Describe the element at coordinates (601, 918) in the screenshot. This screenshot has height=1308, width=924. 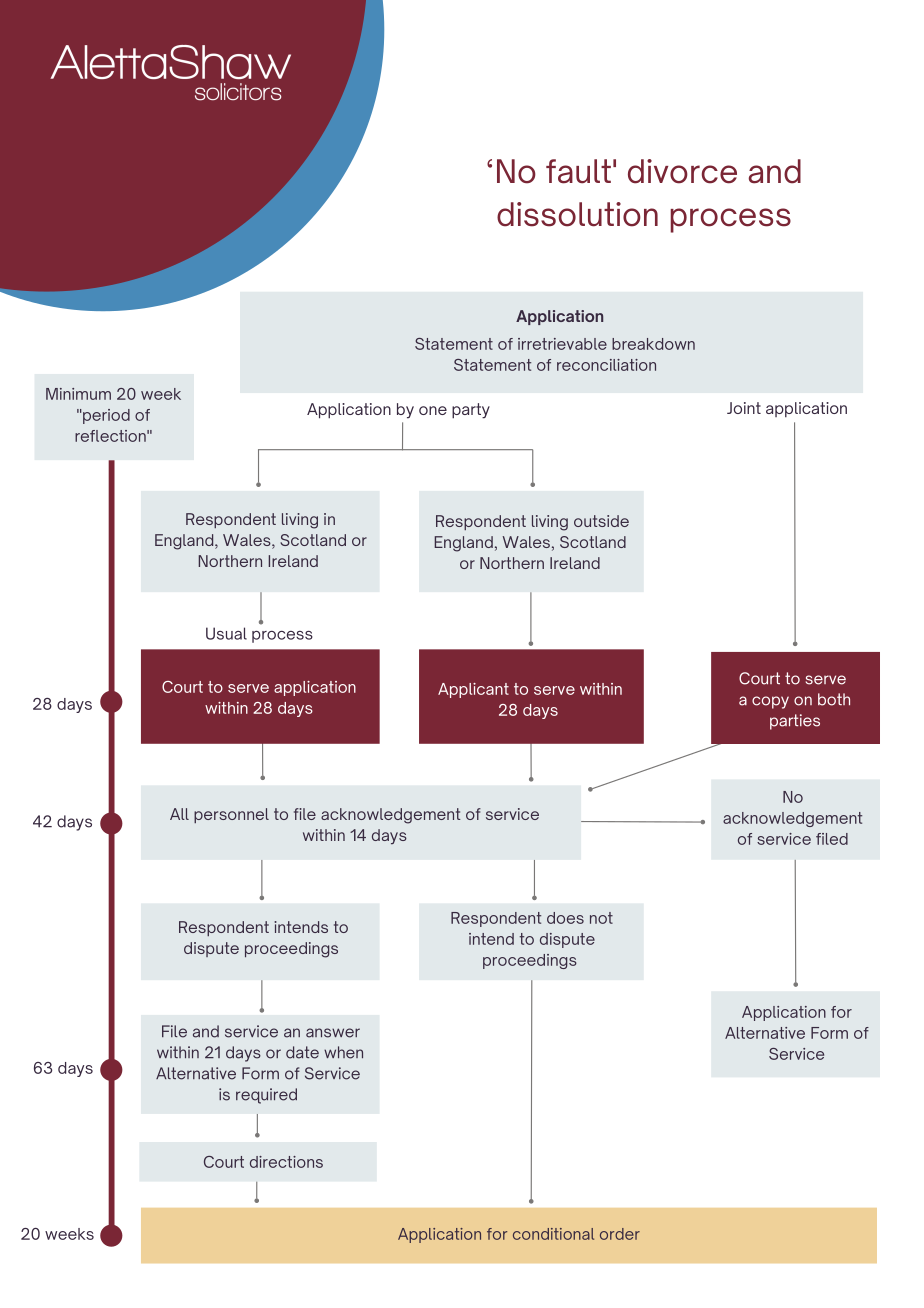
I see `not` at that location.
